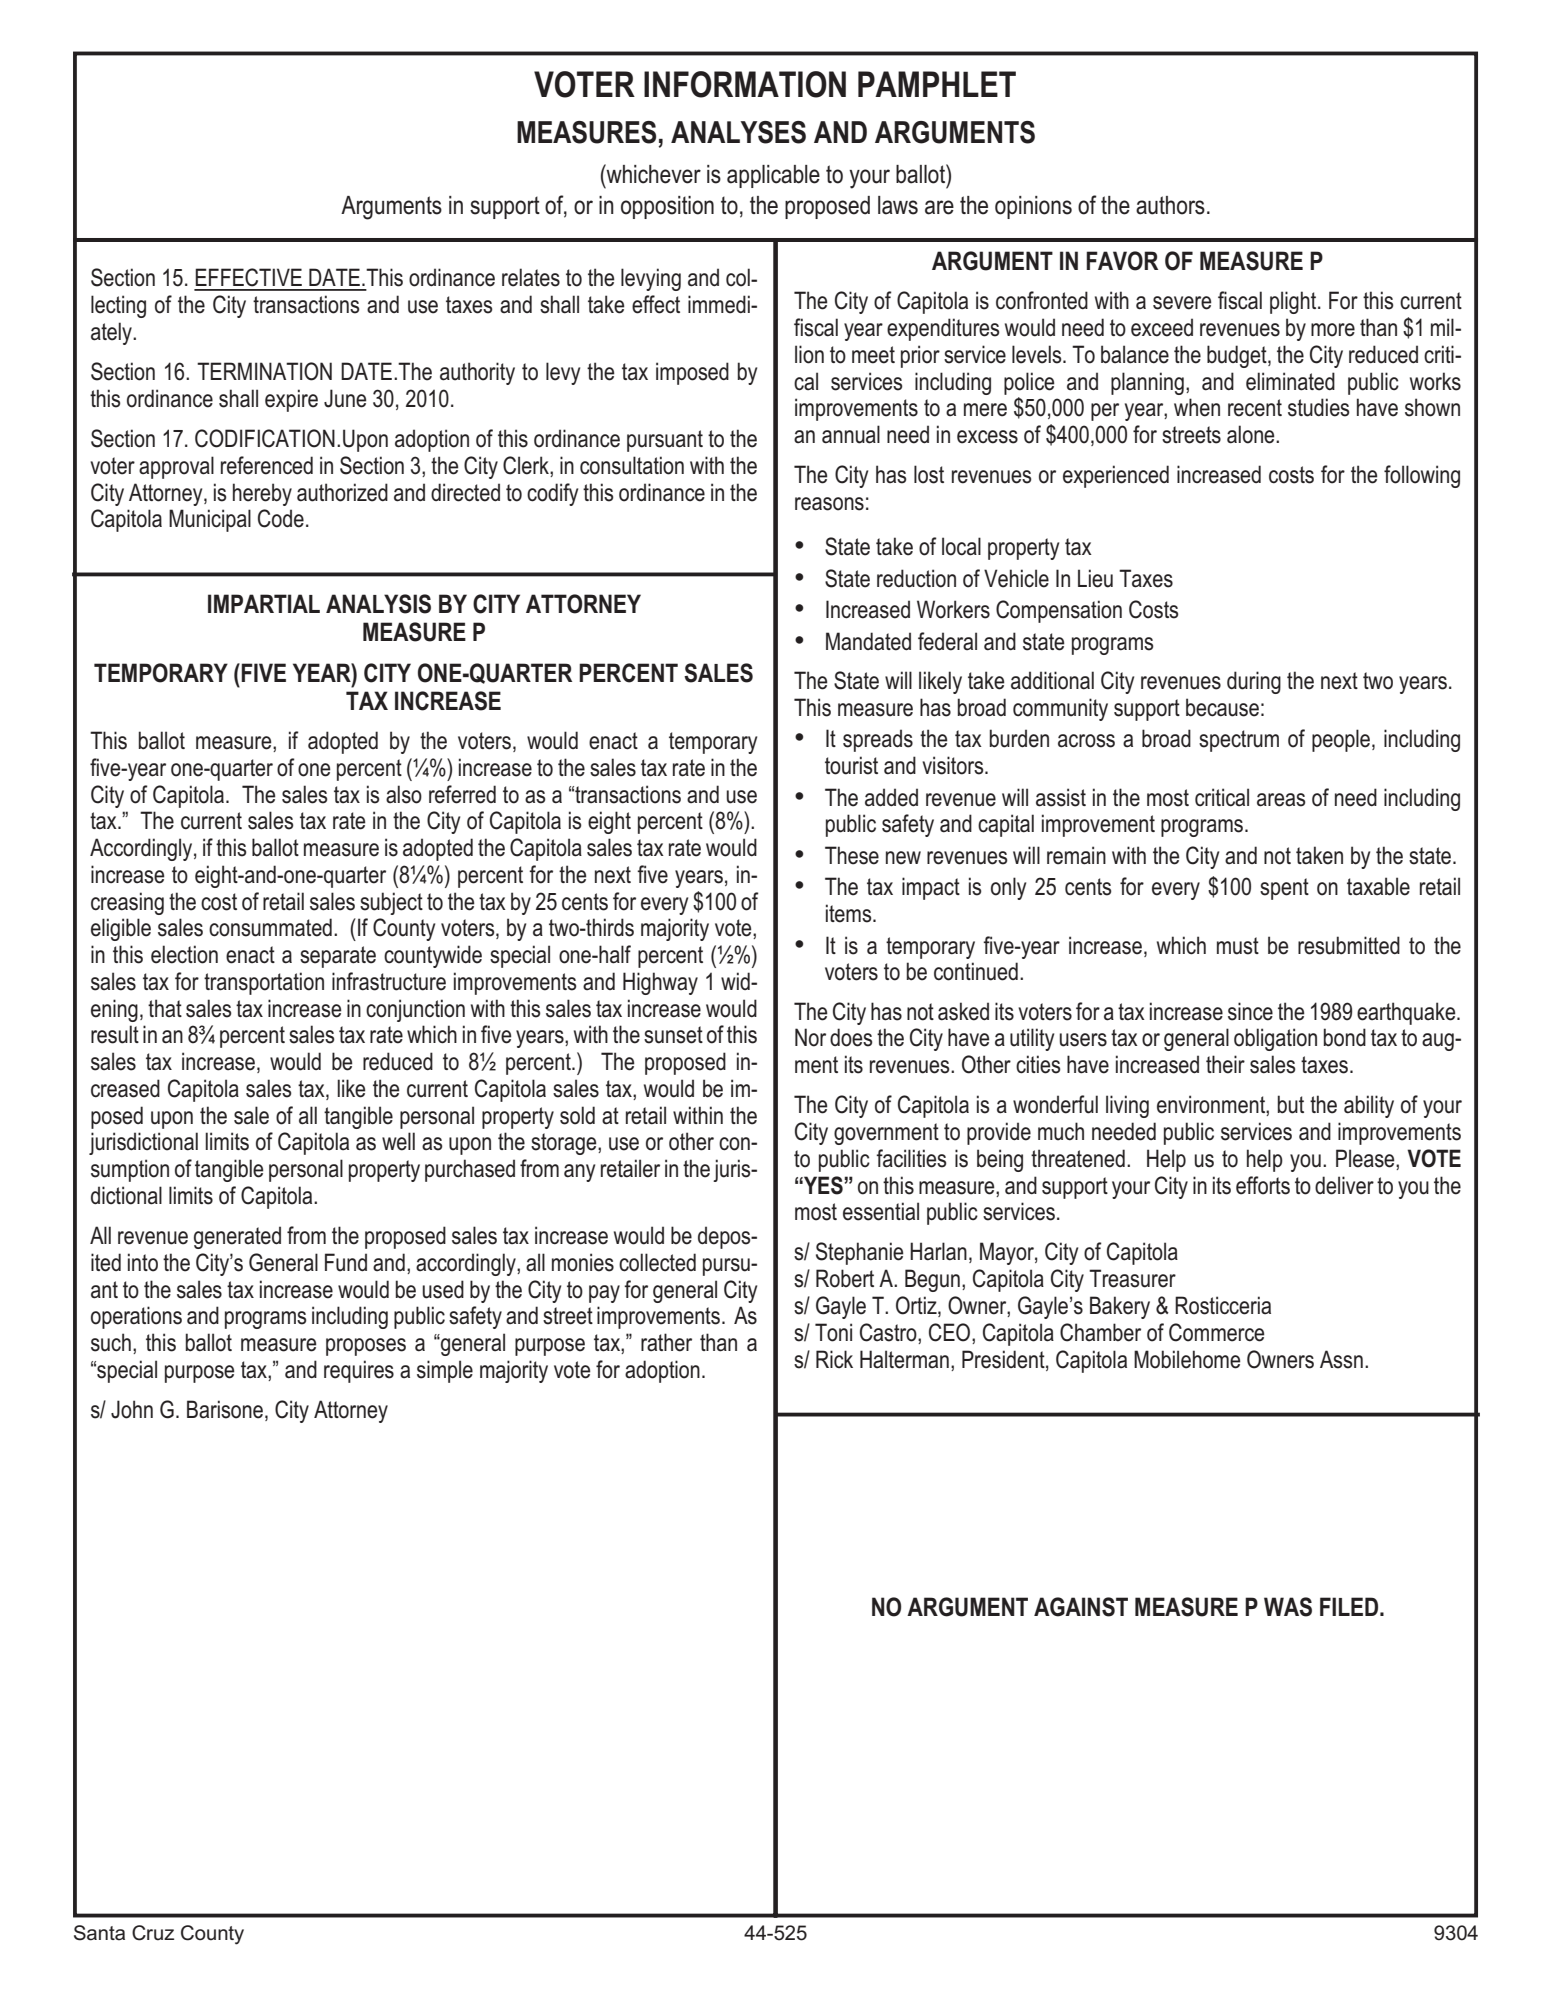  What do you see at coordinates (1288, 1607) in the page?
I see `WAS` at bounding box center [1288, 1607].
